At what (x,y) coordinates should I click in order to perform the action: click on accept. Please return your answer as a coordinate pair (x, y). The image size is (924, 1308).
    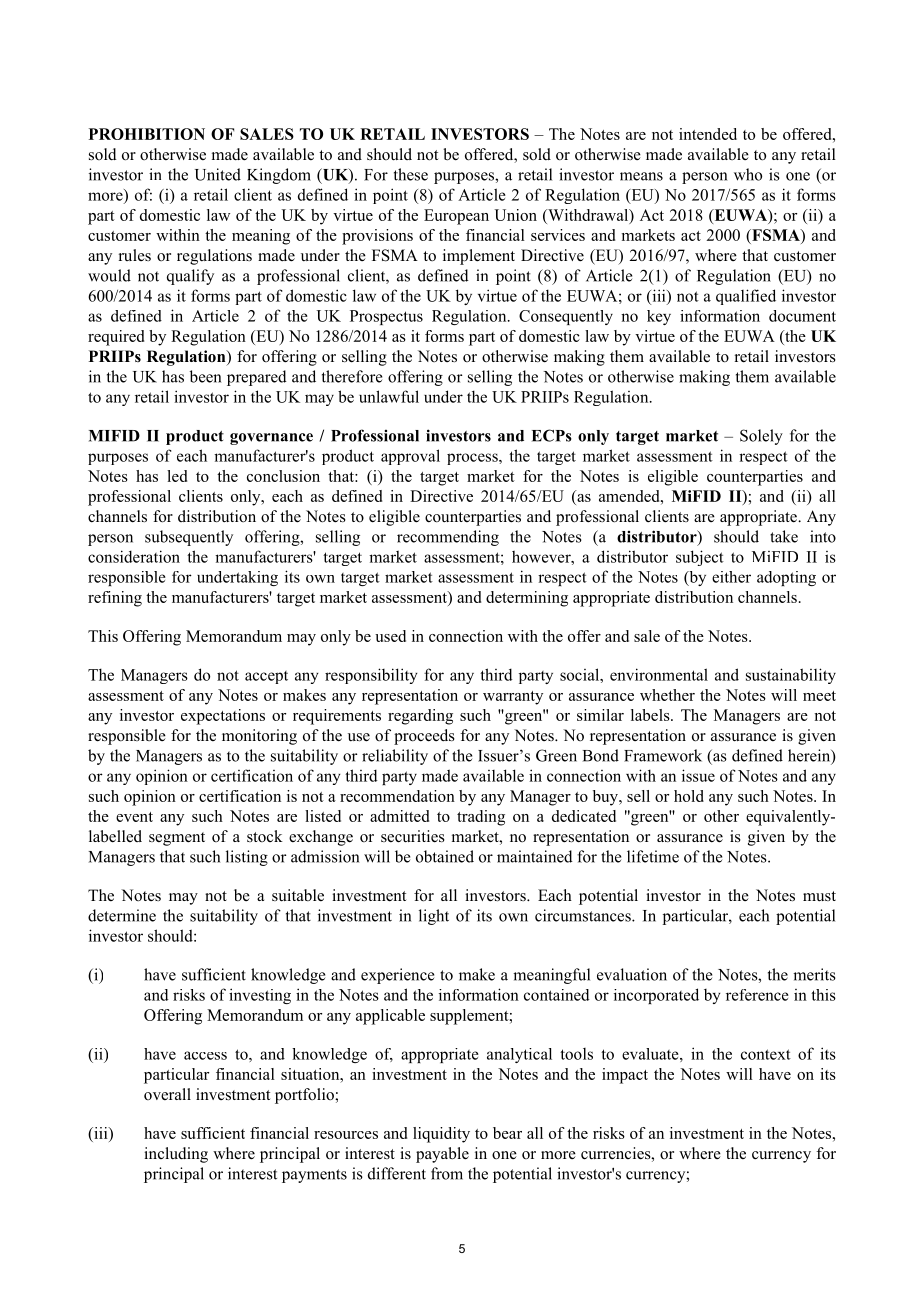
    Looking at the image, I should click on (266, 677).
